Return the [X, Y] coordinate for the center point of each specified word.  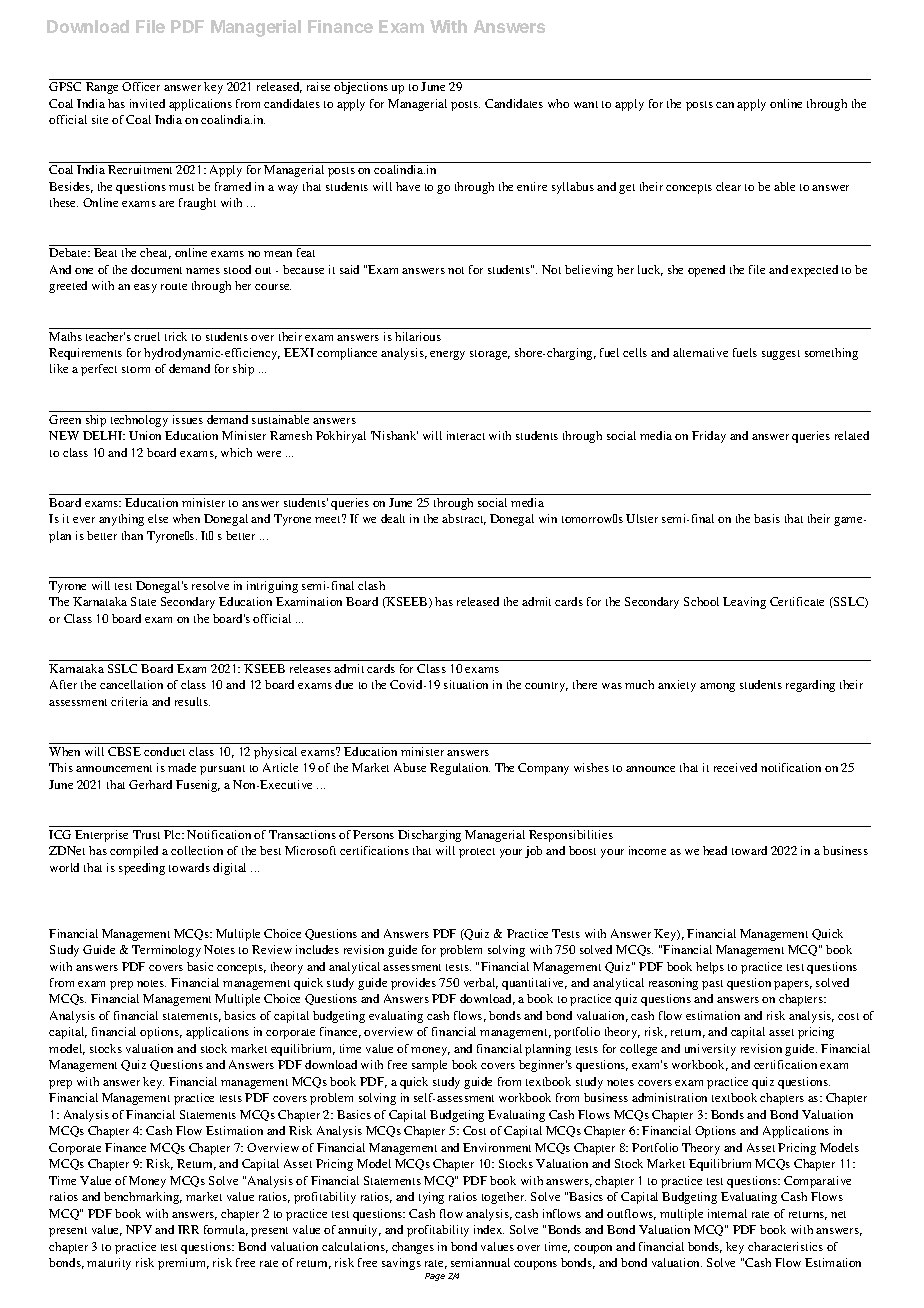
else [158, 518]
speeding [142, 869]
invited [147, 103]
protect [477, 853]
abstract [464, 519]
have [408, 186]
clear [728, 186]
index [489, 1229]
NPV [139, 1229]
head [715, 850]
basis [767, 518]
